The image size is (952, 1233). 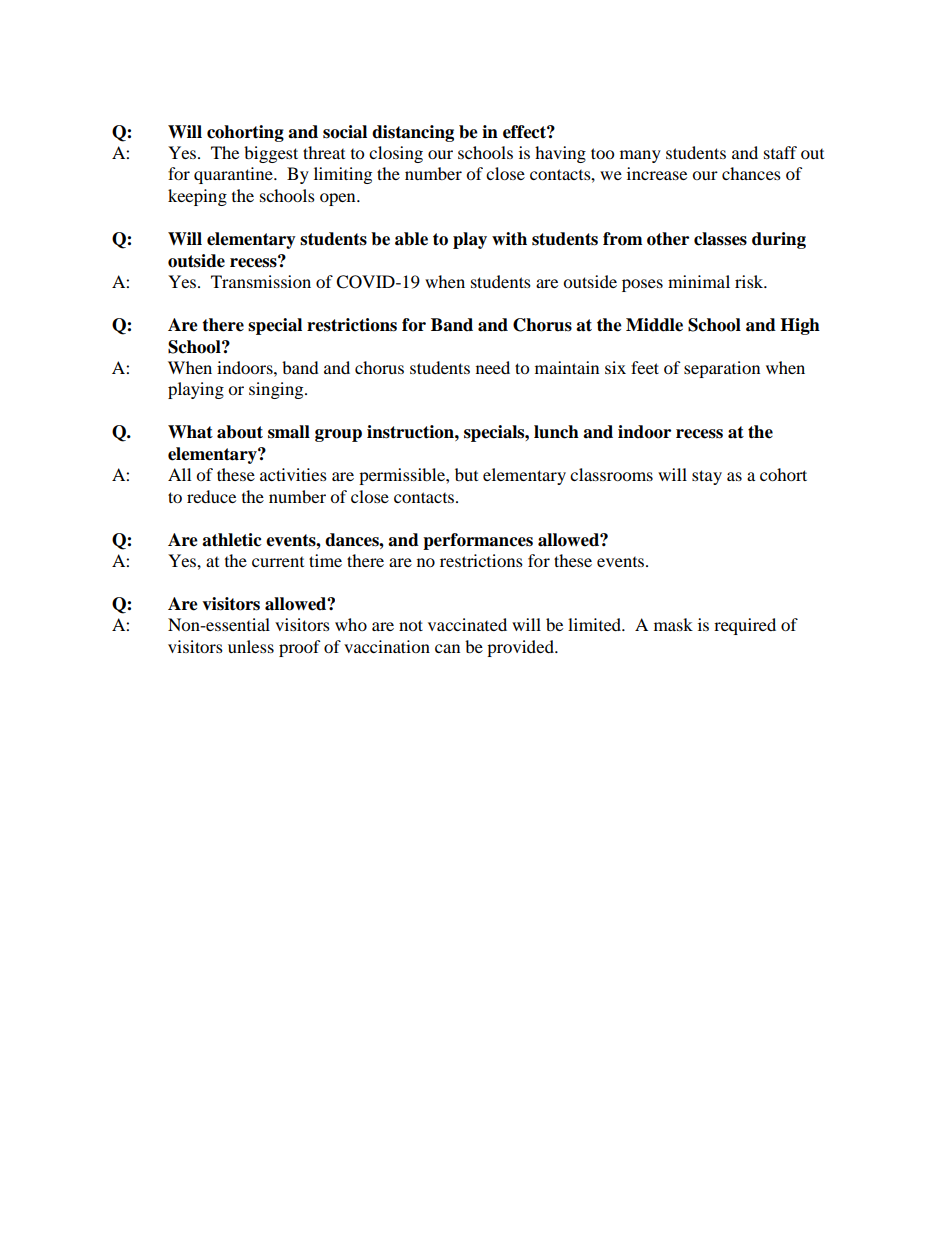 I want to click on risk, so click(x=750, y=281).
